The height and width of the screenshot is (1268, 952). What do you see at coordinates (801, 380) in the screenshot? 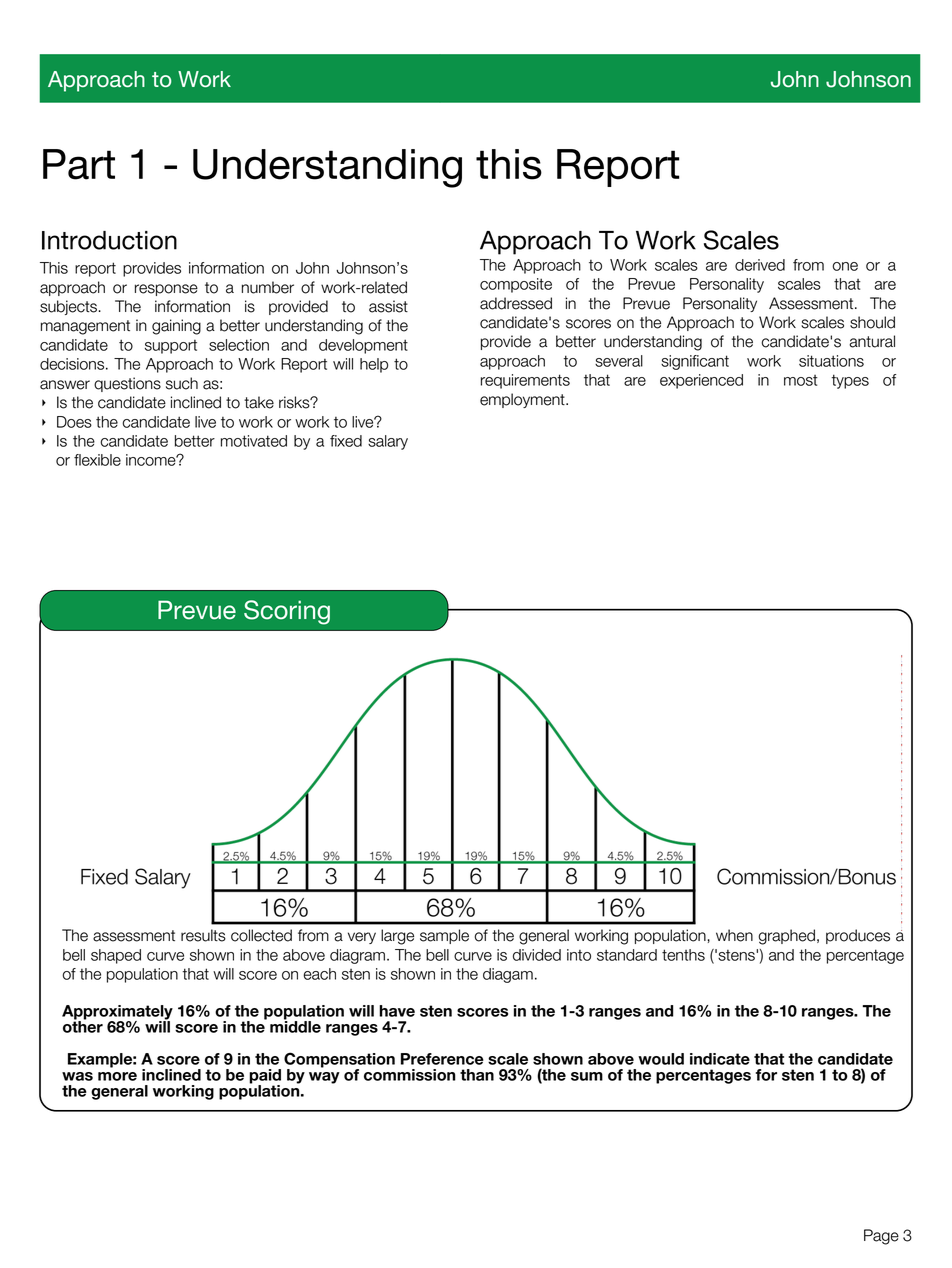
I see `most` at bounding box center [801, 380].
